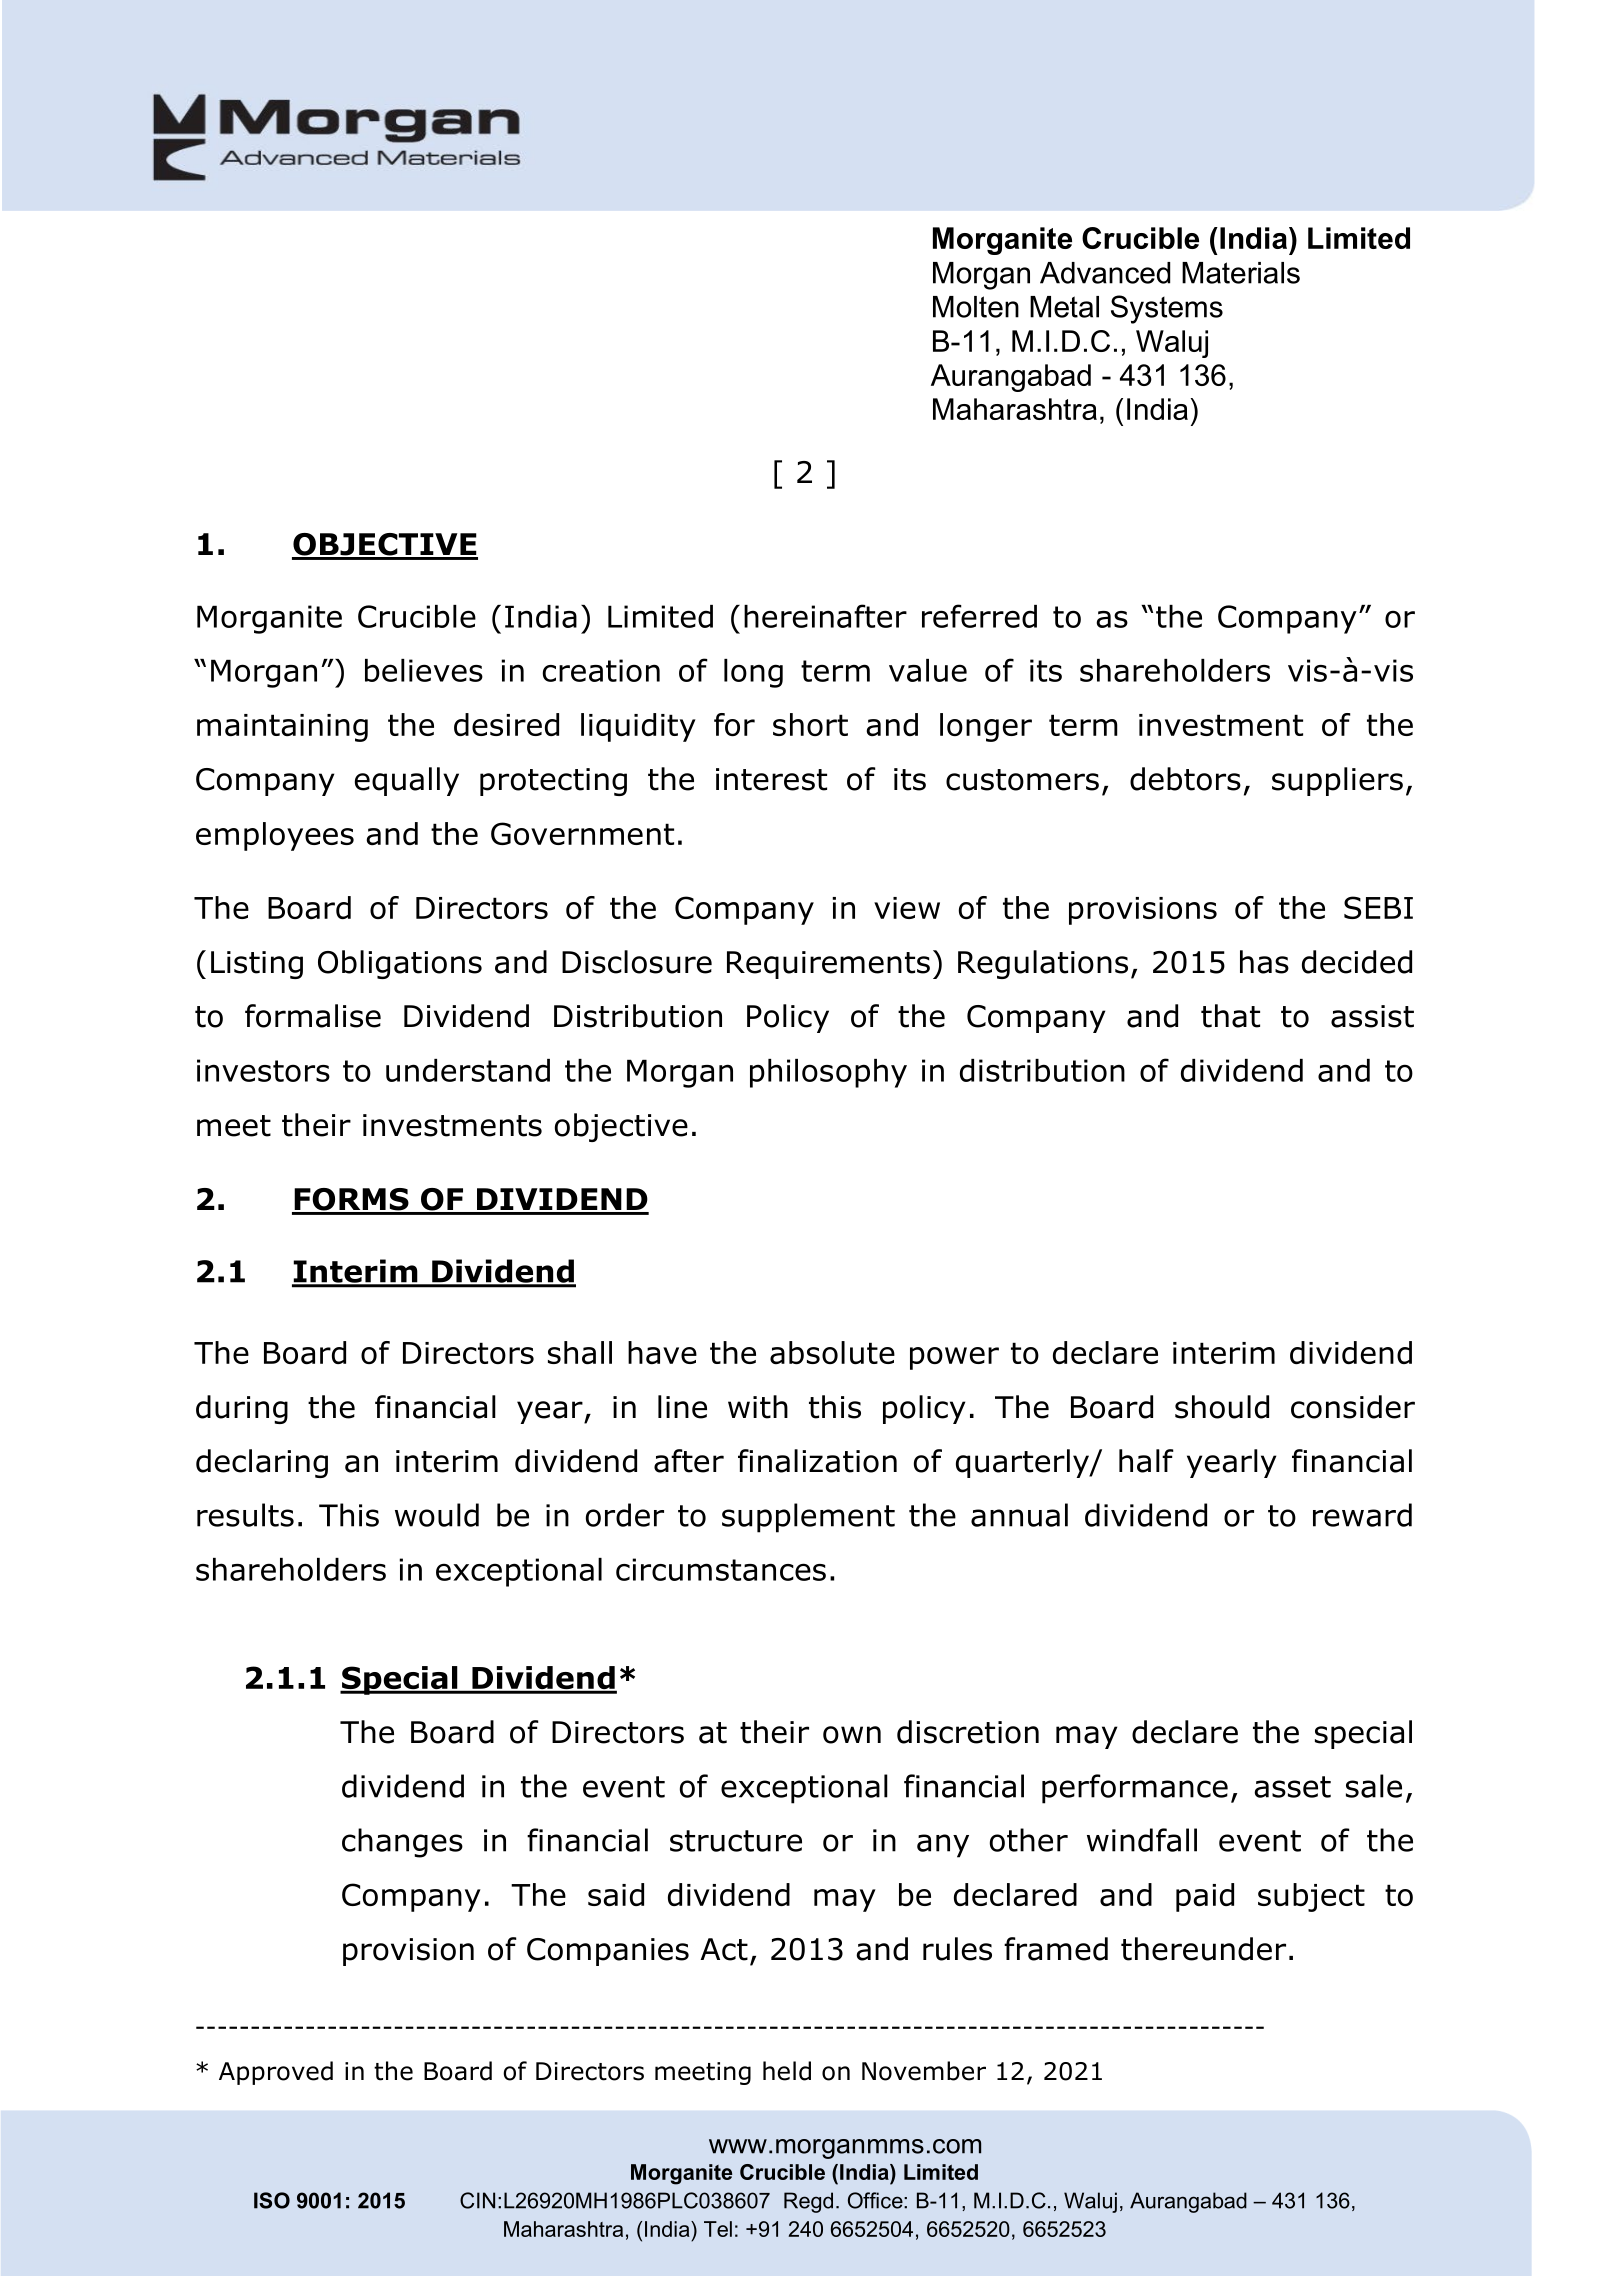  Describe the element at coordinates (976, 307) in the screenshot. I see `Molten` at that location.
